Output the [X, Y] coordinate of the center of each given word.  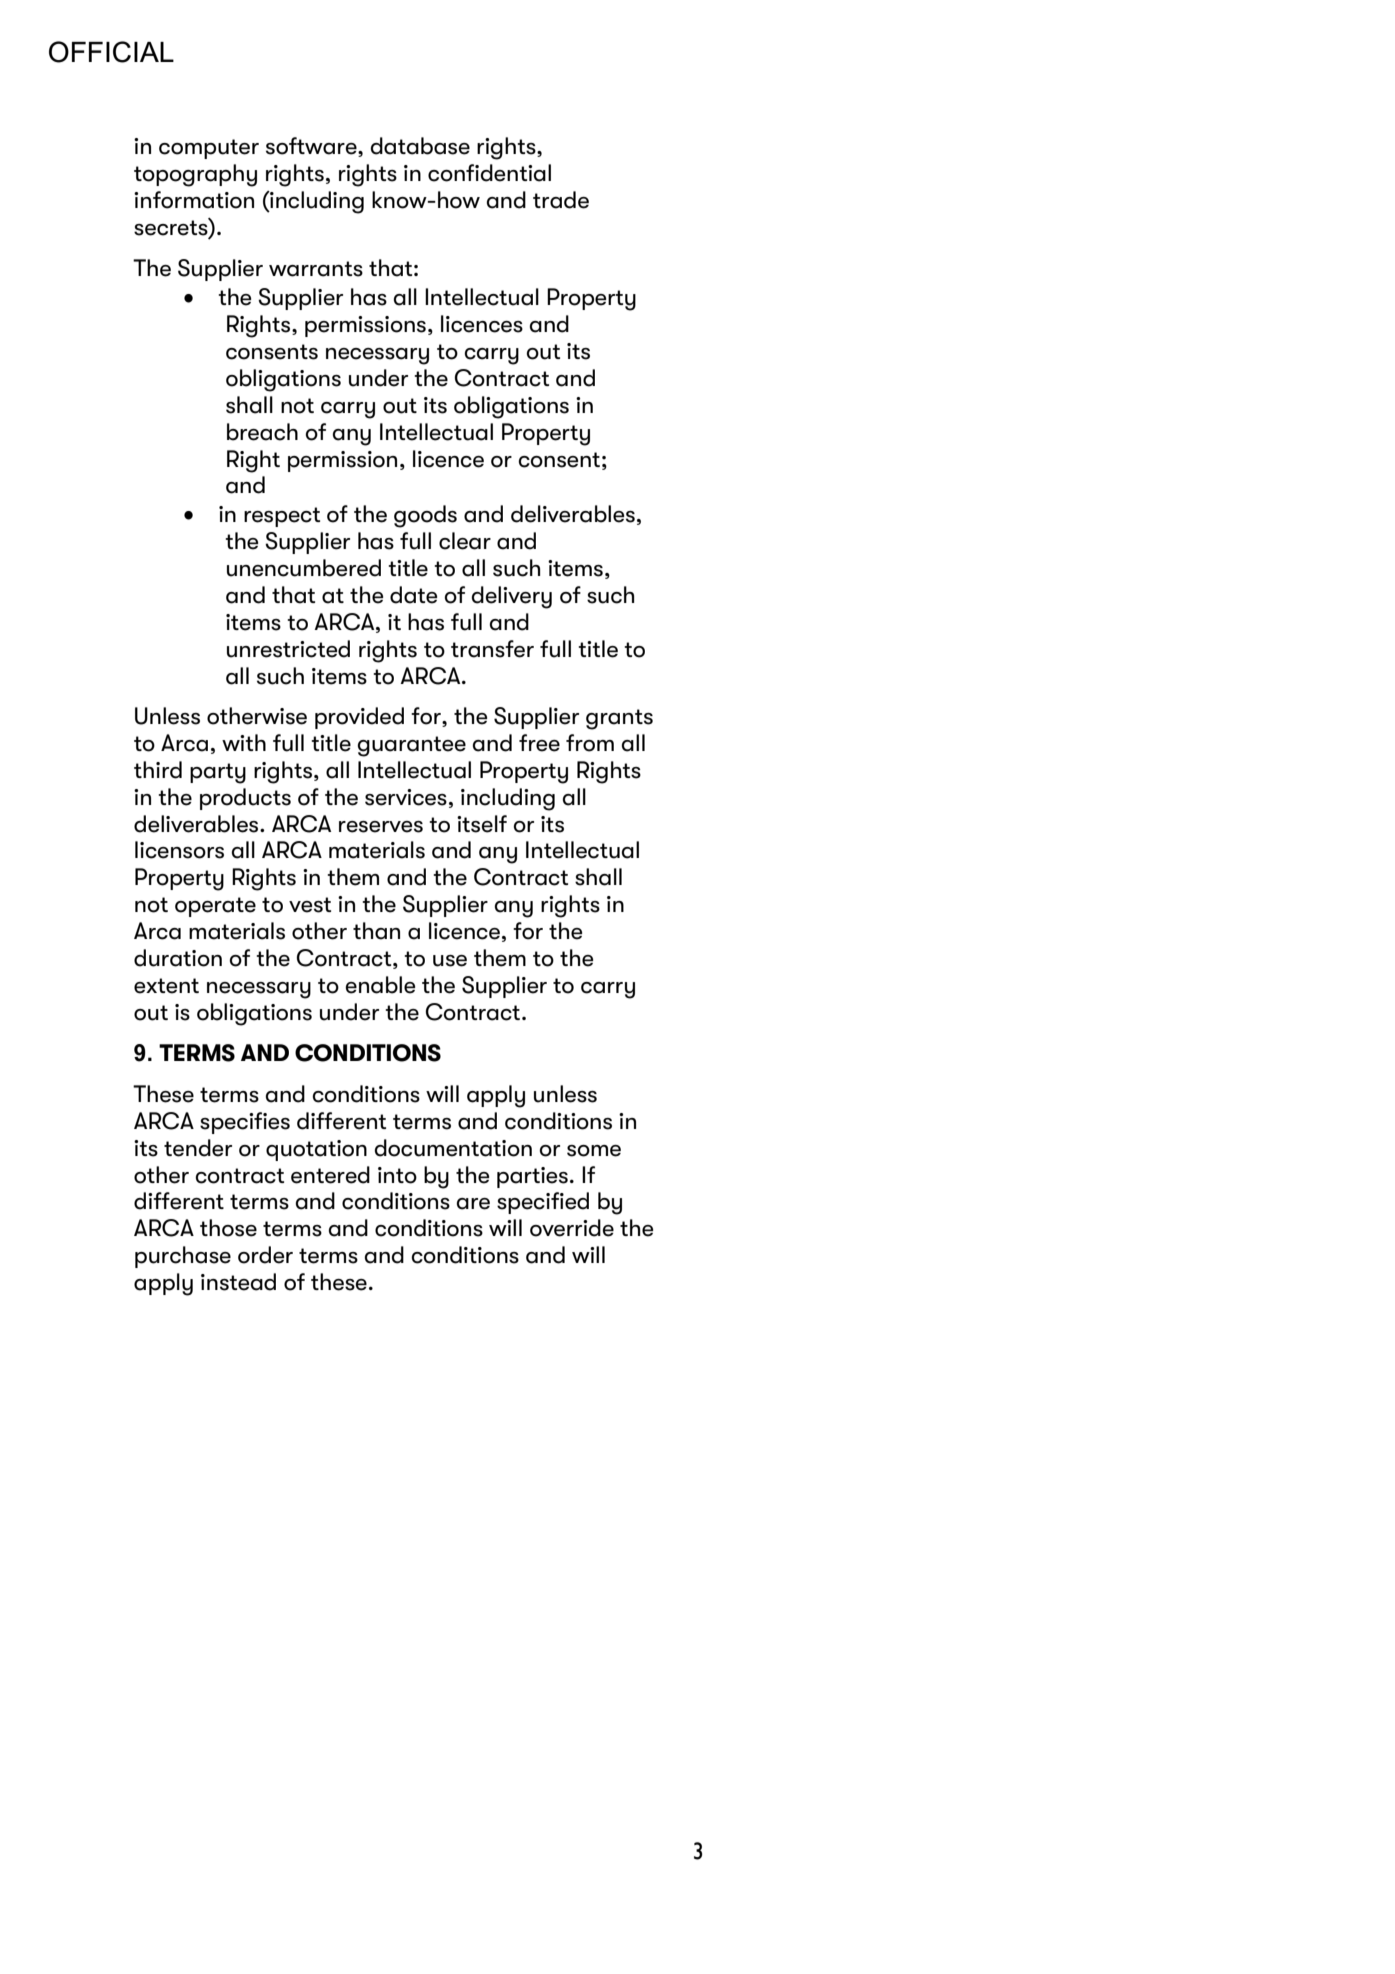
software [312, 147]
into [397, 1175]
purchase [183, 1257]
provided [359, 718]
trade [561, 200]
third [158, 770]
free [539, 743]
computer [209, 149]
